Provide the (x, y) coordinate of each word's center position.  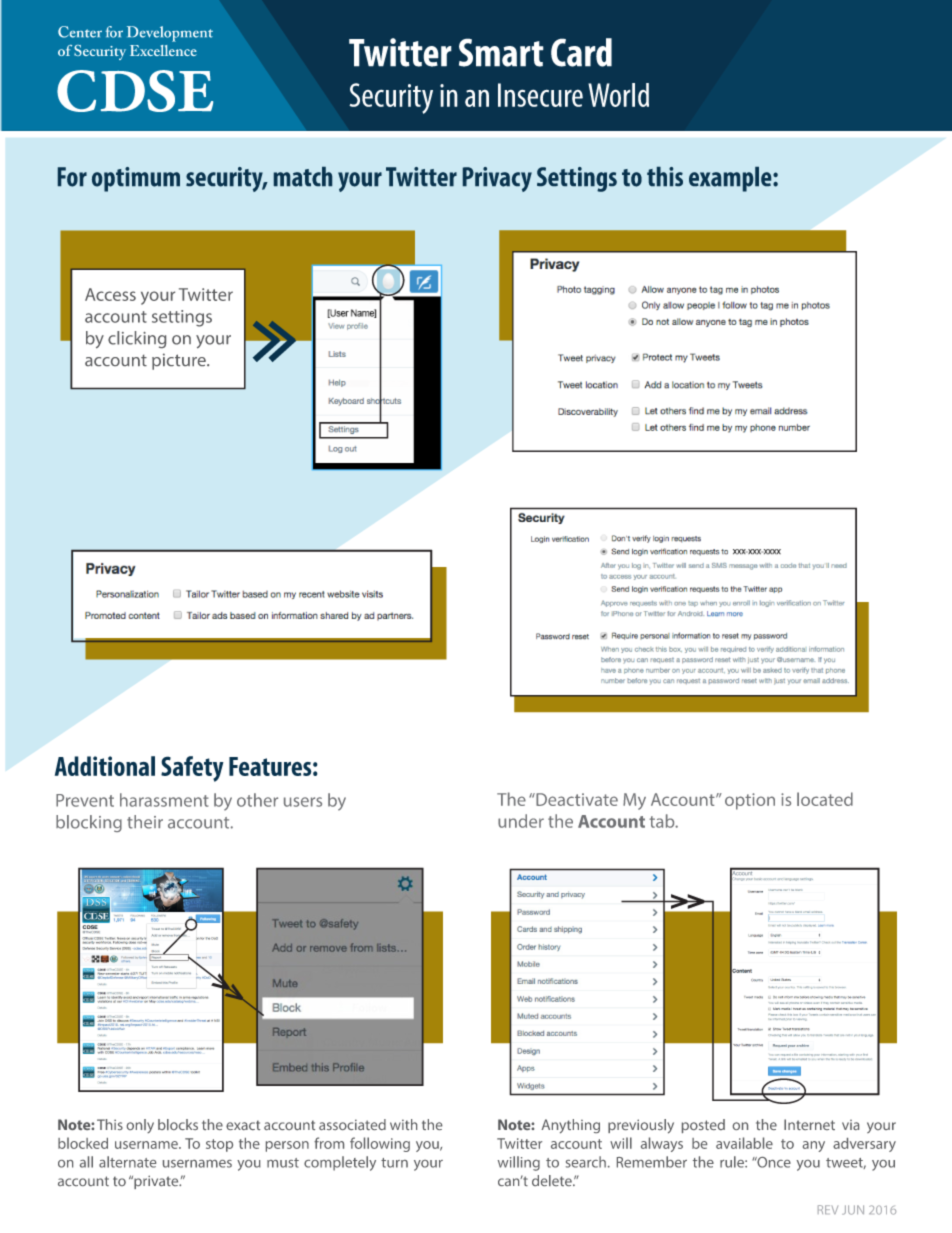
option (750, 801)
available (744, 1143)
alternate (127, 1162)
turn (394, 1163)
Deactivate (576, 799)
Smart (501, 52)
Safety (192, 769)
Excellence (163, 50)
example (731, 179)
